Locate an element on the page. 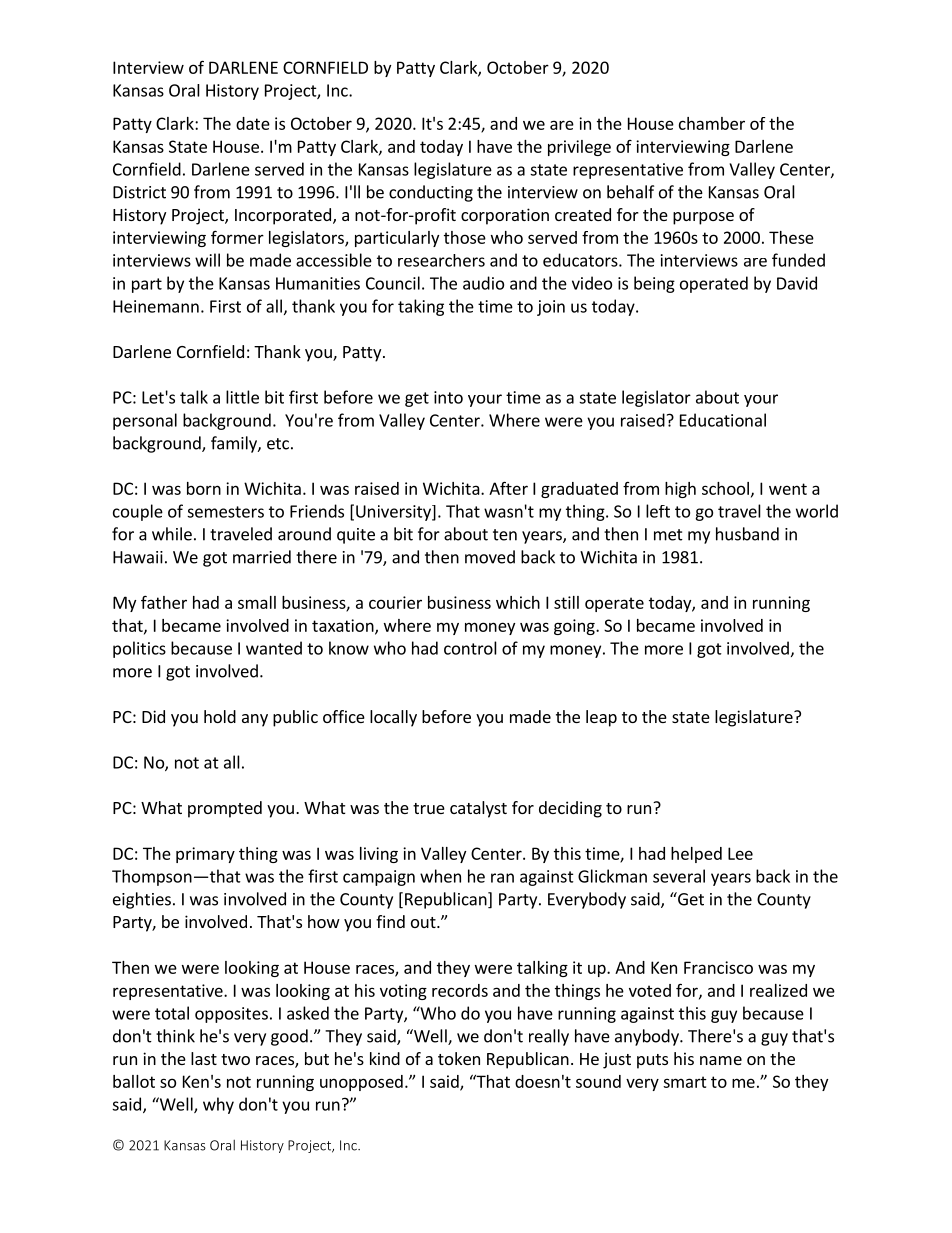  date is located at coordinates (253, 123).
